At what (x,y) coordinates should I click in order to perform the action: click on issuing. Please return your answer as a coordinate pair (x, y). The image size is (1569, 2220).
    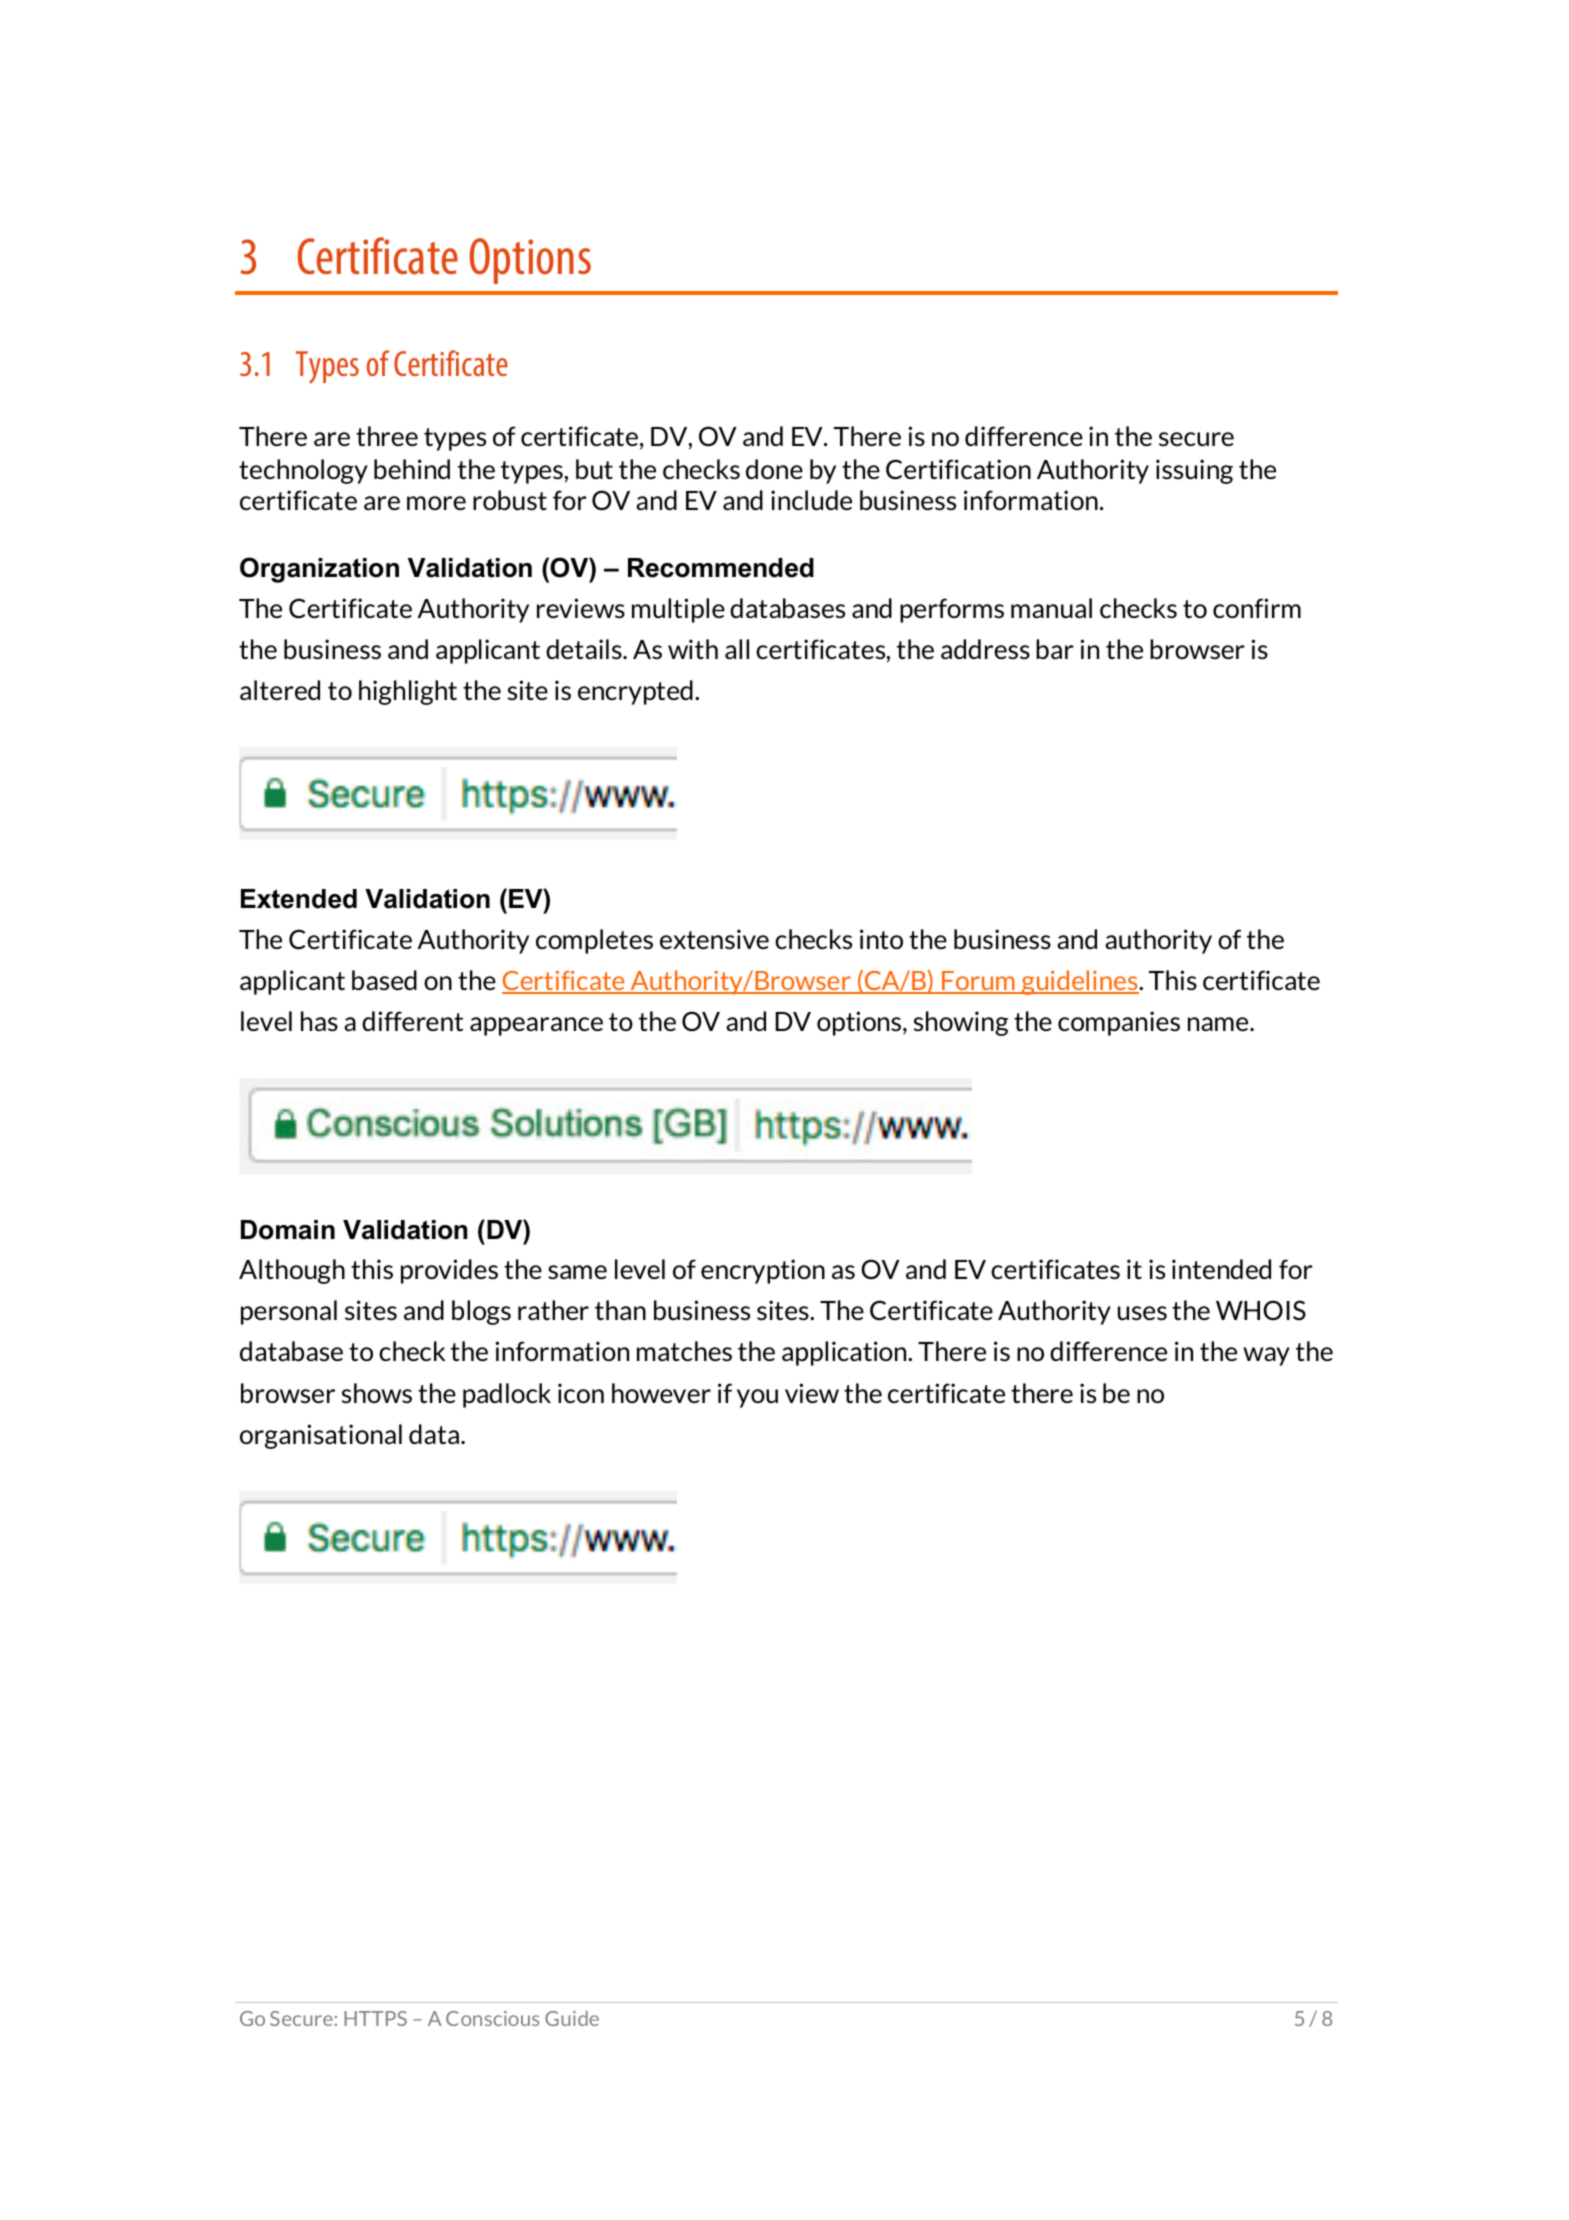
    Looking at the image, I should click on (1194, 471).
